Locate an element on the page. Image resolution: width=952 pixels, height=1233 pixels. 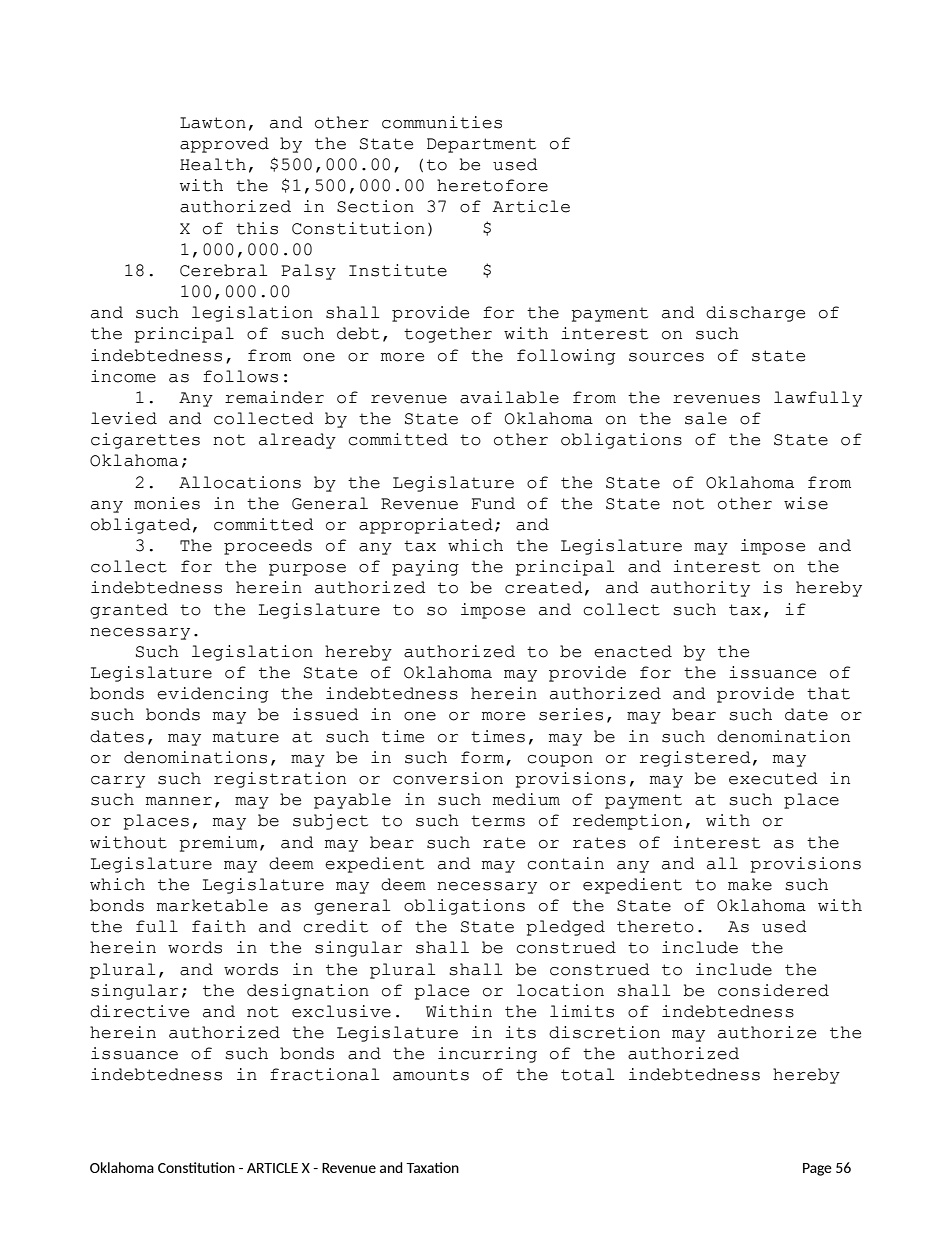
Health is located at coordinates (213, 164).
